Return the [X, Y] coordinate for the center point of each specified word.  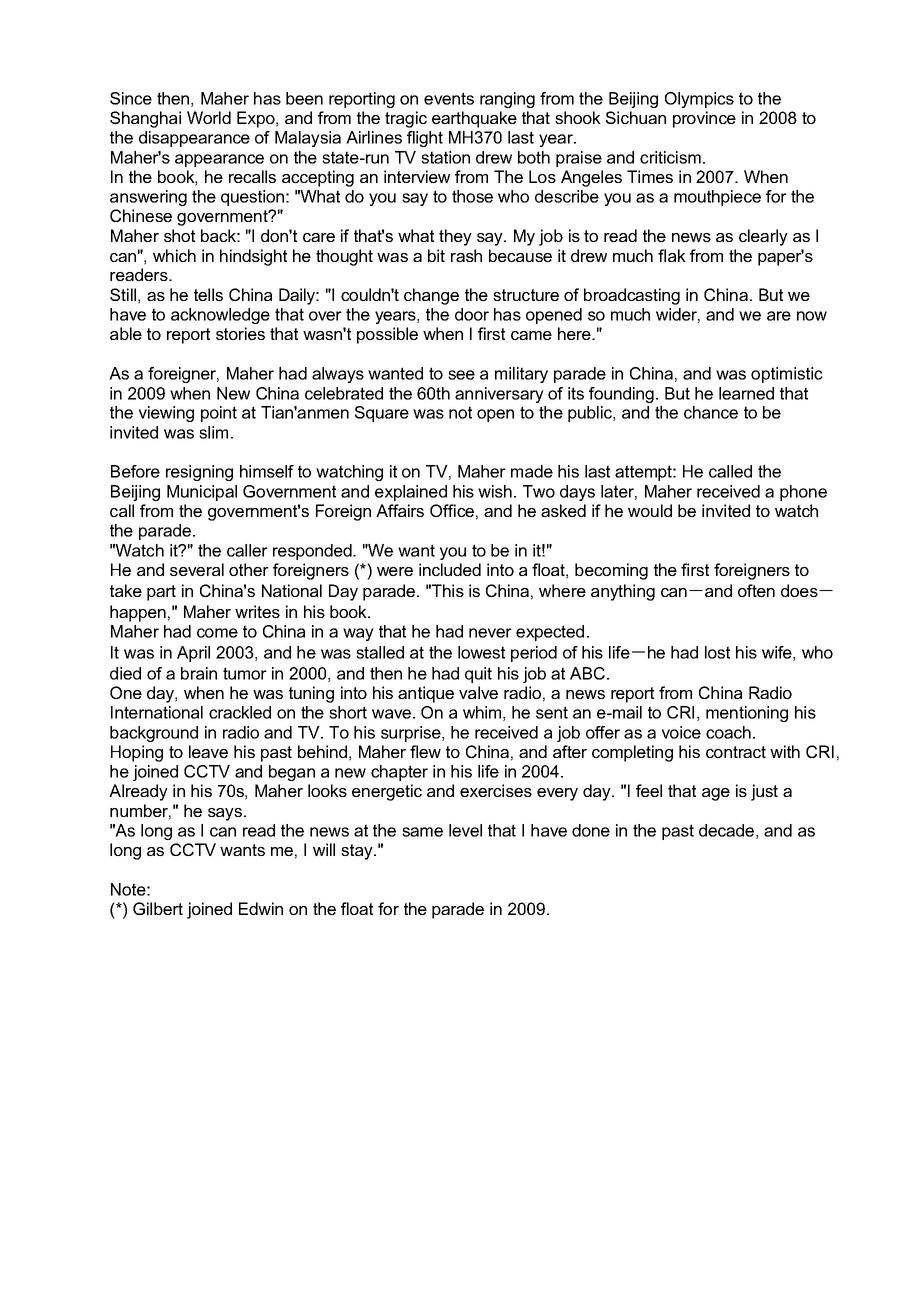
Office [452, 510]
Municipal [202, 493]
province [704, 119]
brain [199, 673]
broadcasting [632, 296]
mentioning [747, 714]
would [650, 510]
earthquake [474, 119]
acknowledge [220, 316]
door [472, 314]
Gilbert [158, 908]
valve [478, 692]
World [209, 117]
